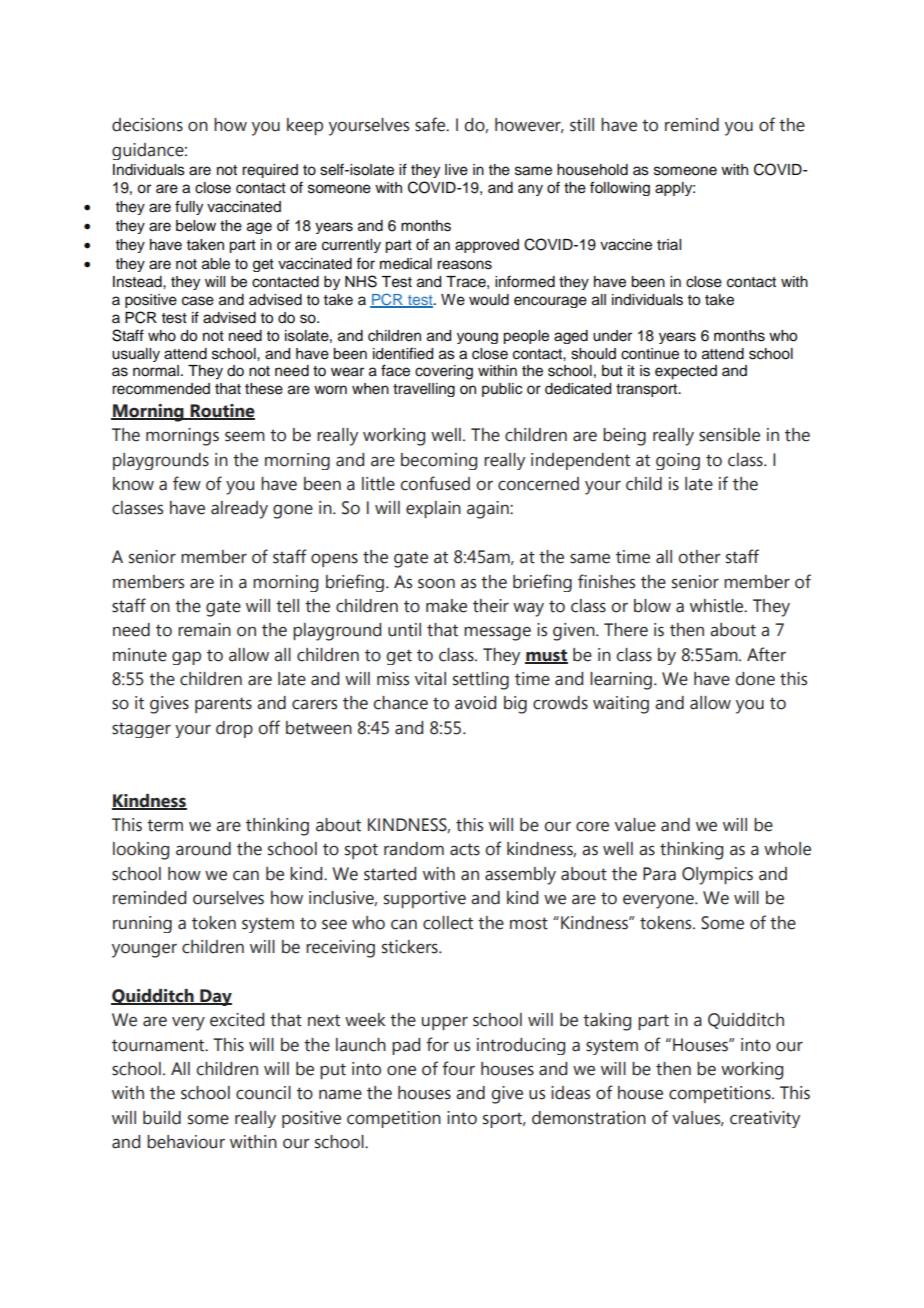 The width and height of the page is (924, 1308). What do you see at coordinates (456, 170) in the page?
I see `live` at bounding box center [456, 170].
